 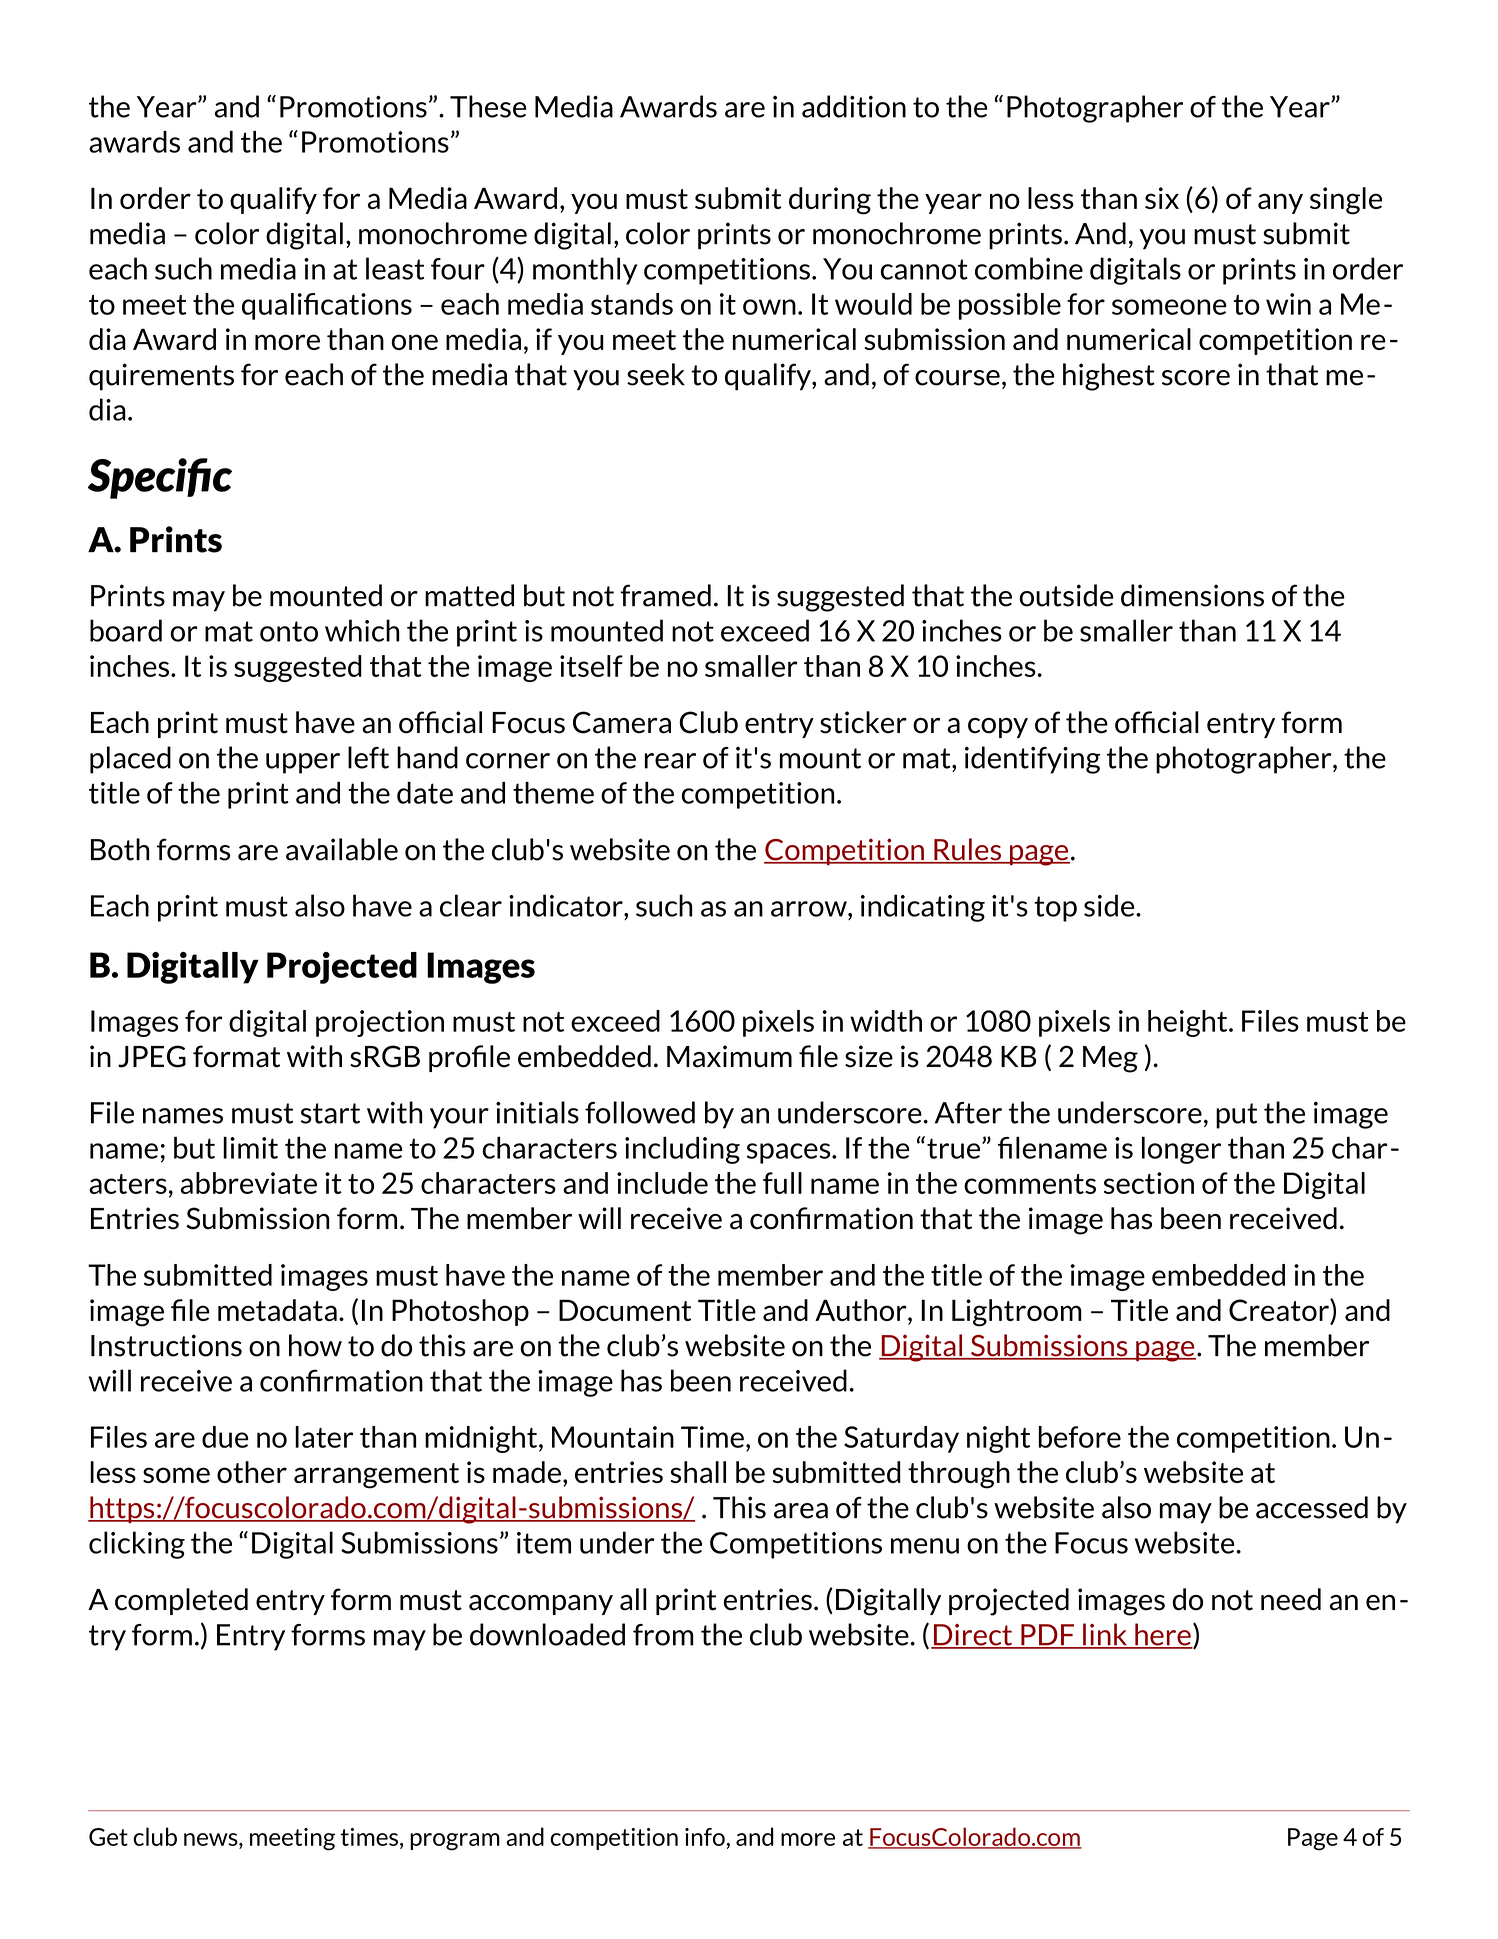 What do you see at coordinates (1280, 1310) in the document?
I see `Creator` at bounding box center [1280, 1310].
